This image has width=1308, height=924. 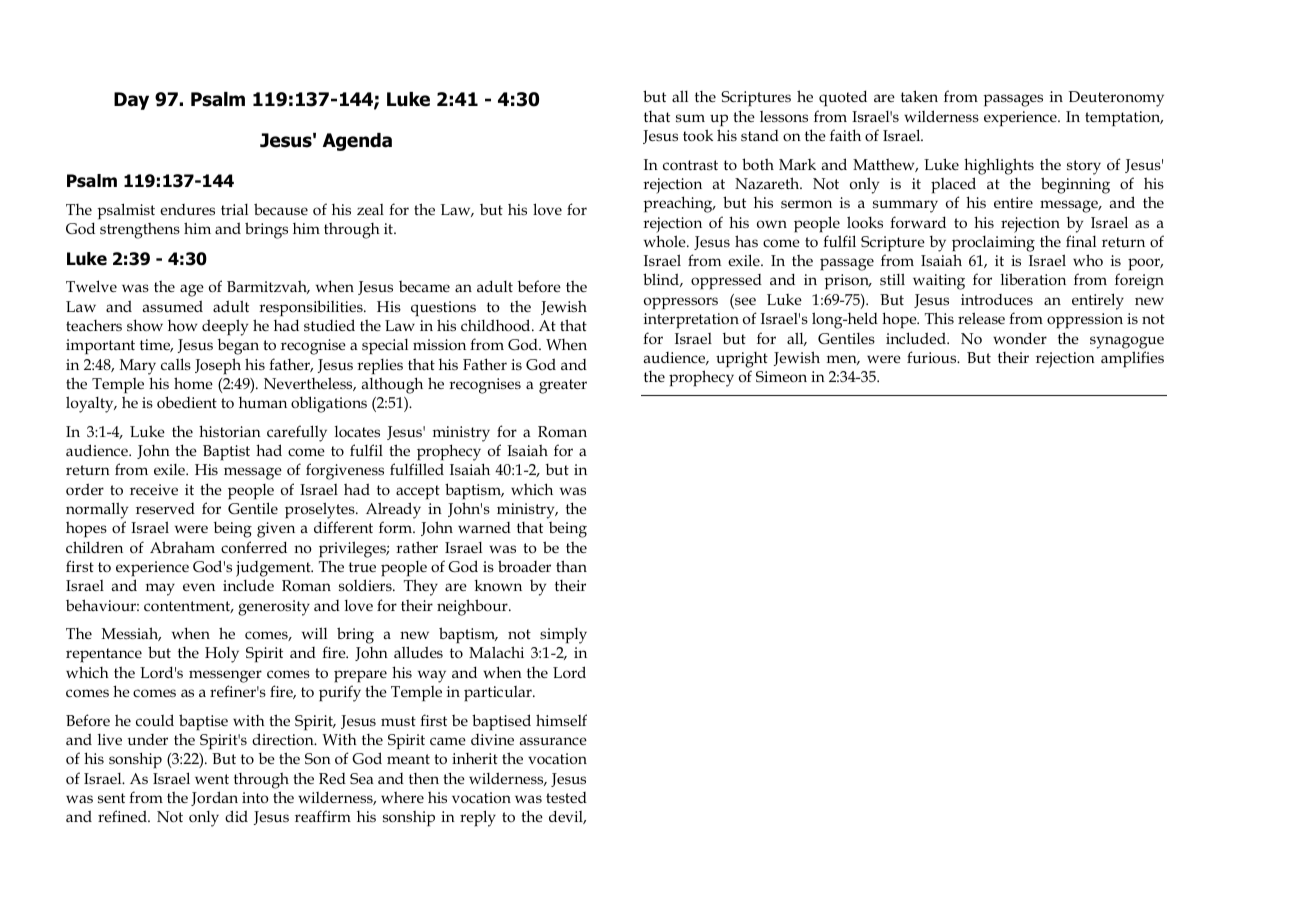 What do you see at coordinates (1124, 118) in the image?
I see `temptation` at bounding box center [1124, 118].
